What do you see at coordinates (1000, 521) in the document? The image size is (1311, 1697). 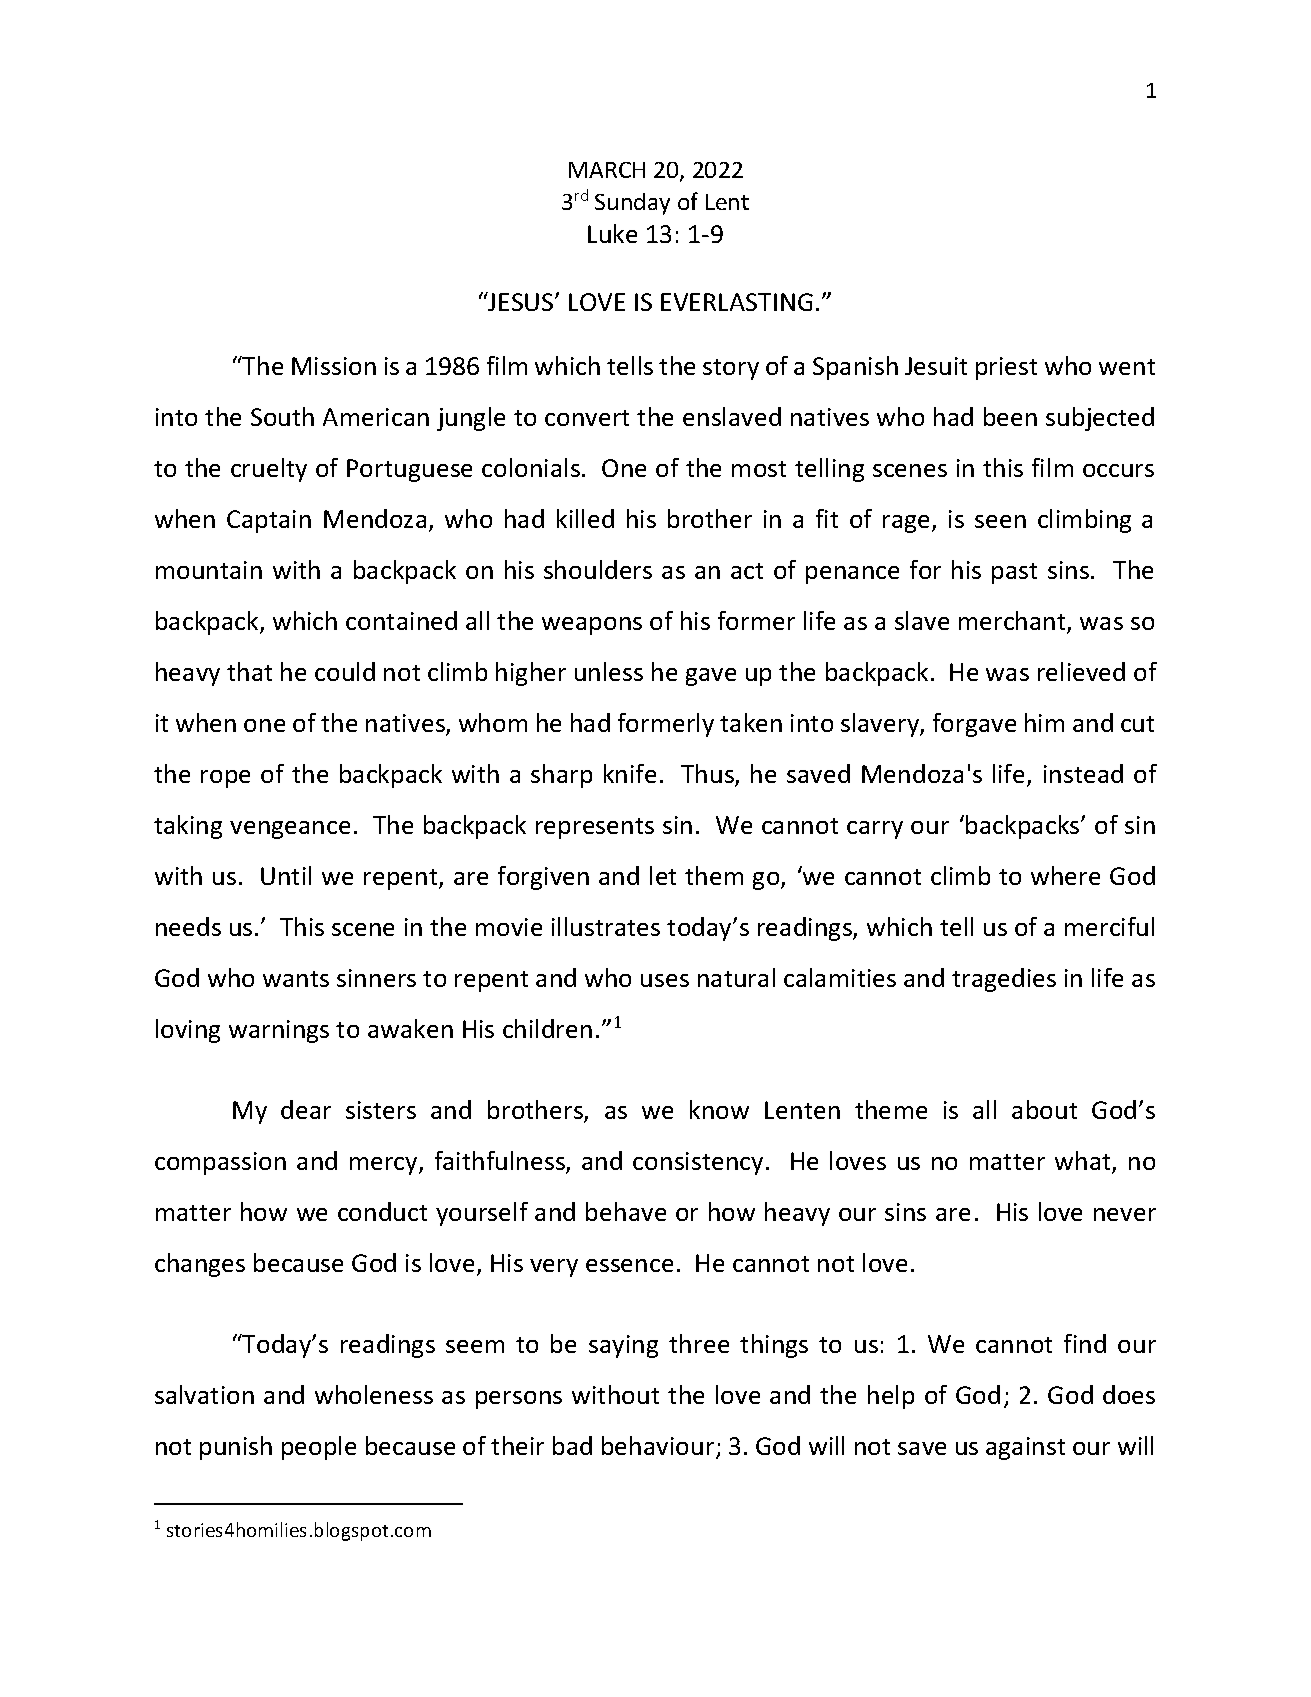 I see `seen` at bounding box center [1000, 521].
